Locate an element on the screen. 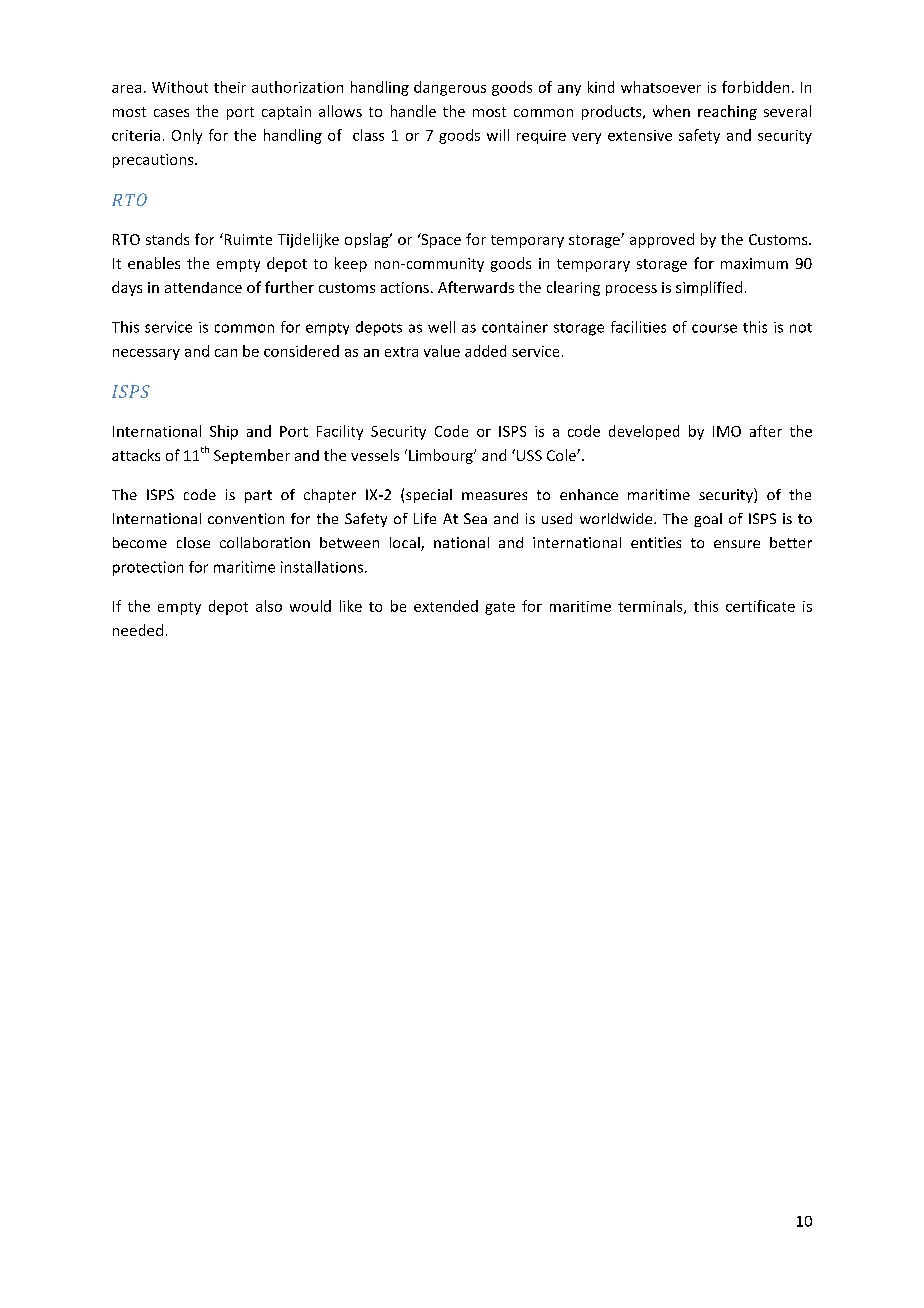  certificate is located at coordinates (760, 606).
